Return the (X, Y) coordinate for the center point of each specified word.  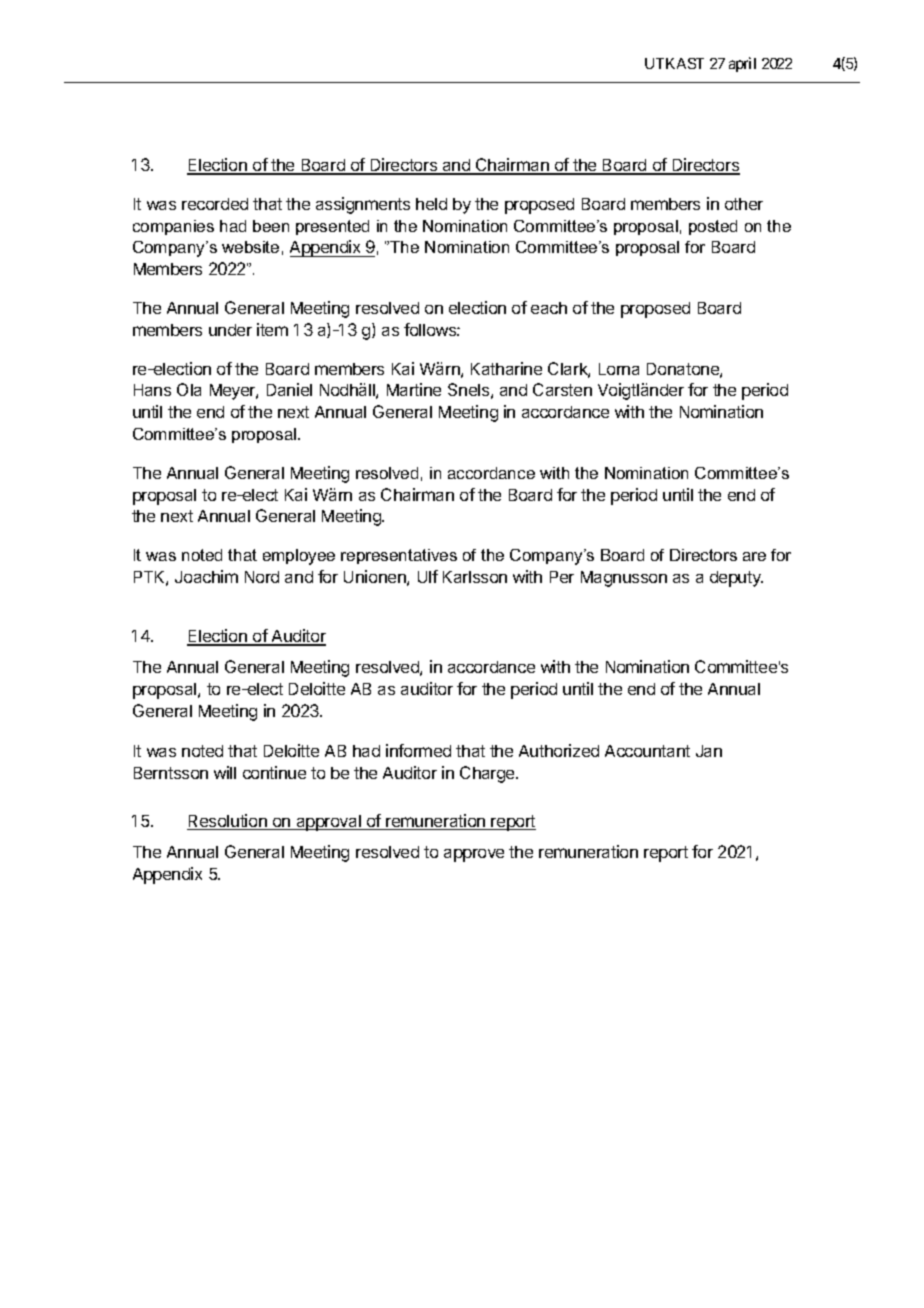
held (431, 204)
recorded (215, 204)
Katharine (506, 368)
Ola (189, 389)
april (742, 64)
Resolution (228, 822)
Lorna (619, 369)
